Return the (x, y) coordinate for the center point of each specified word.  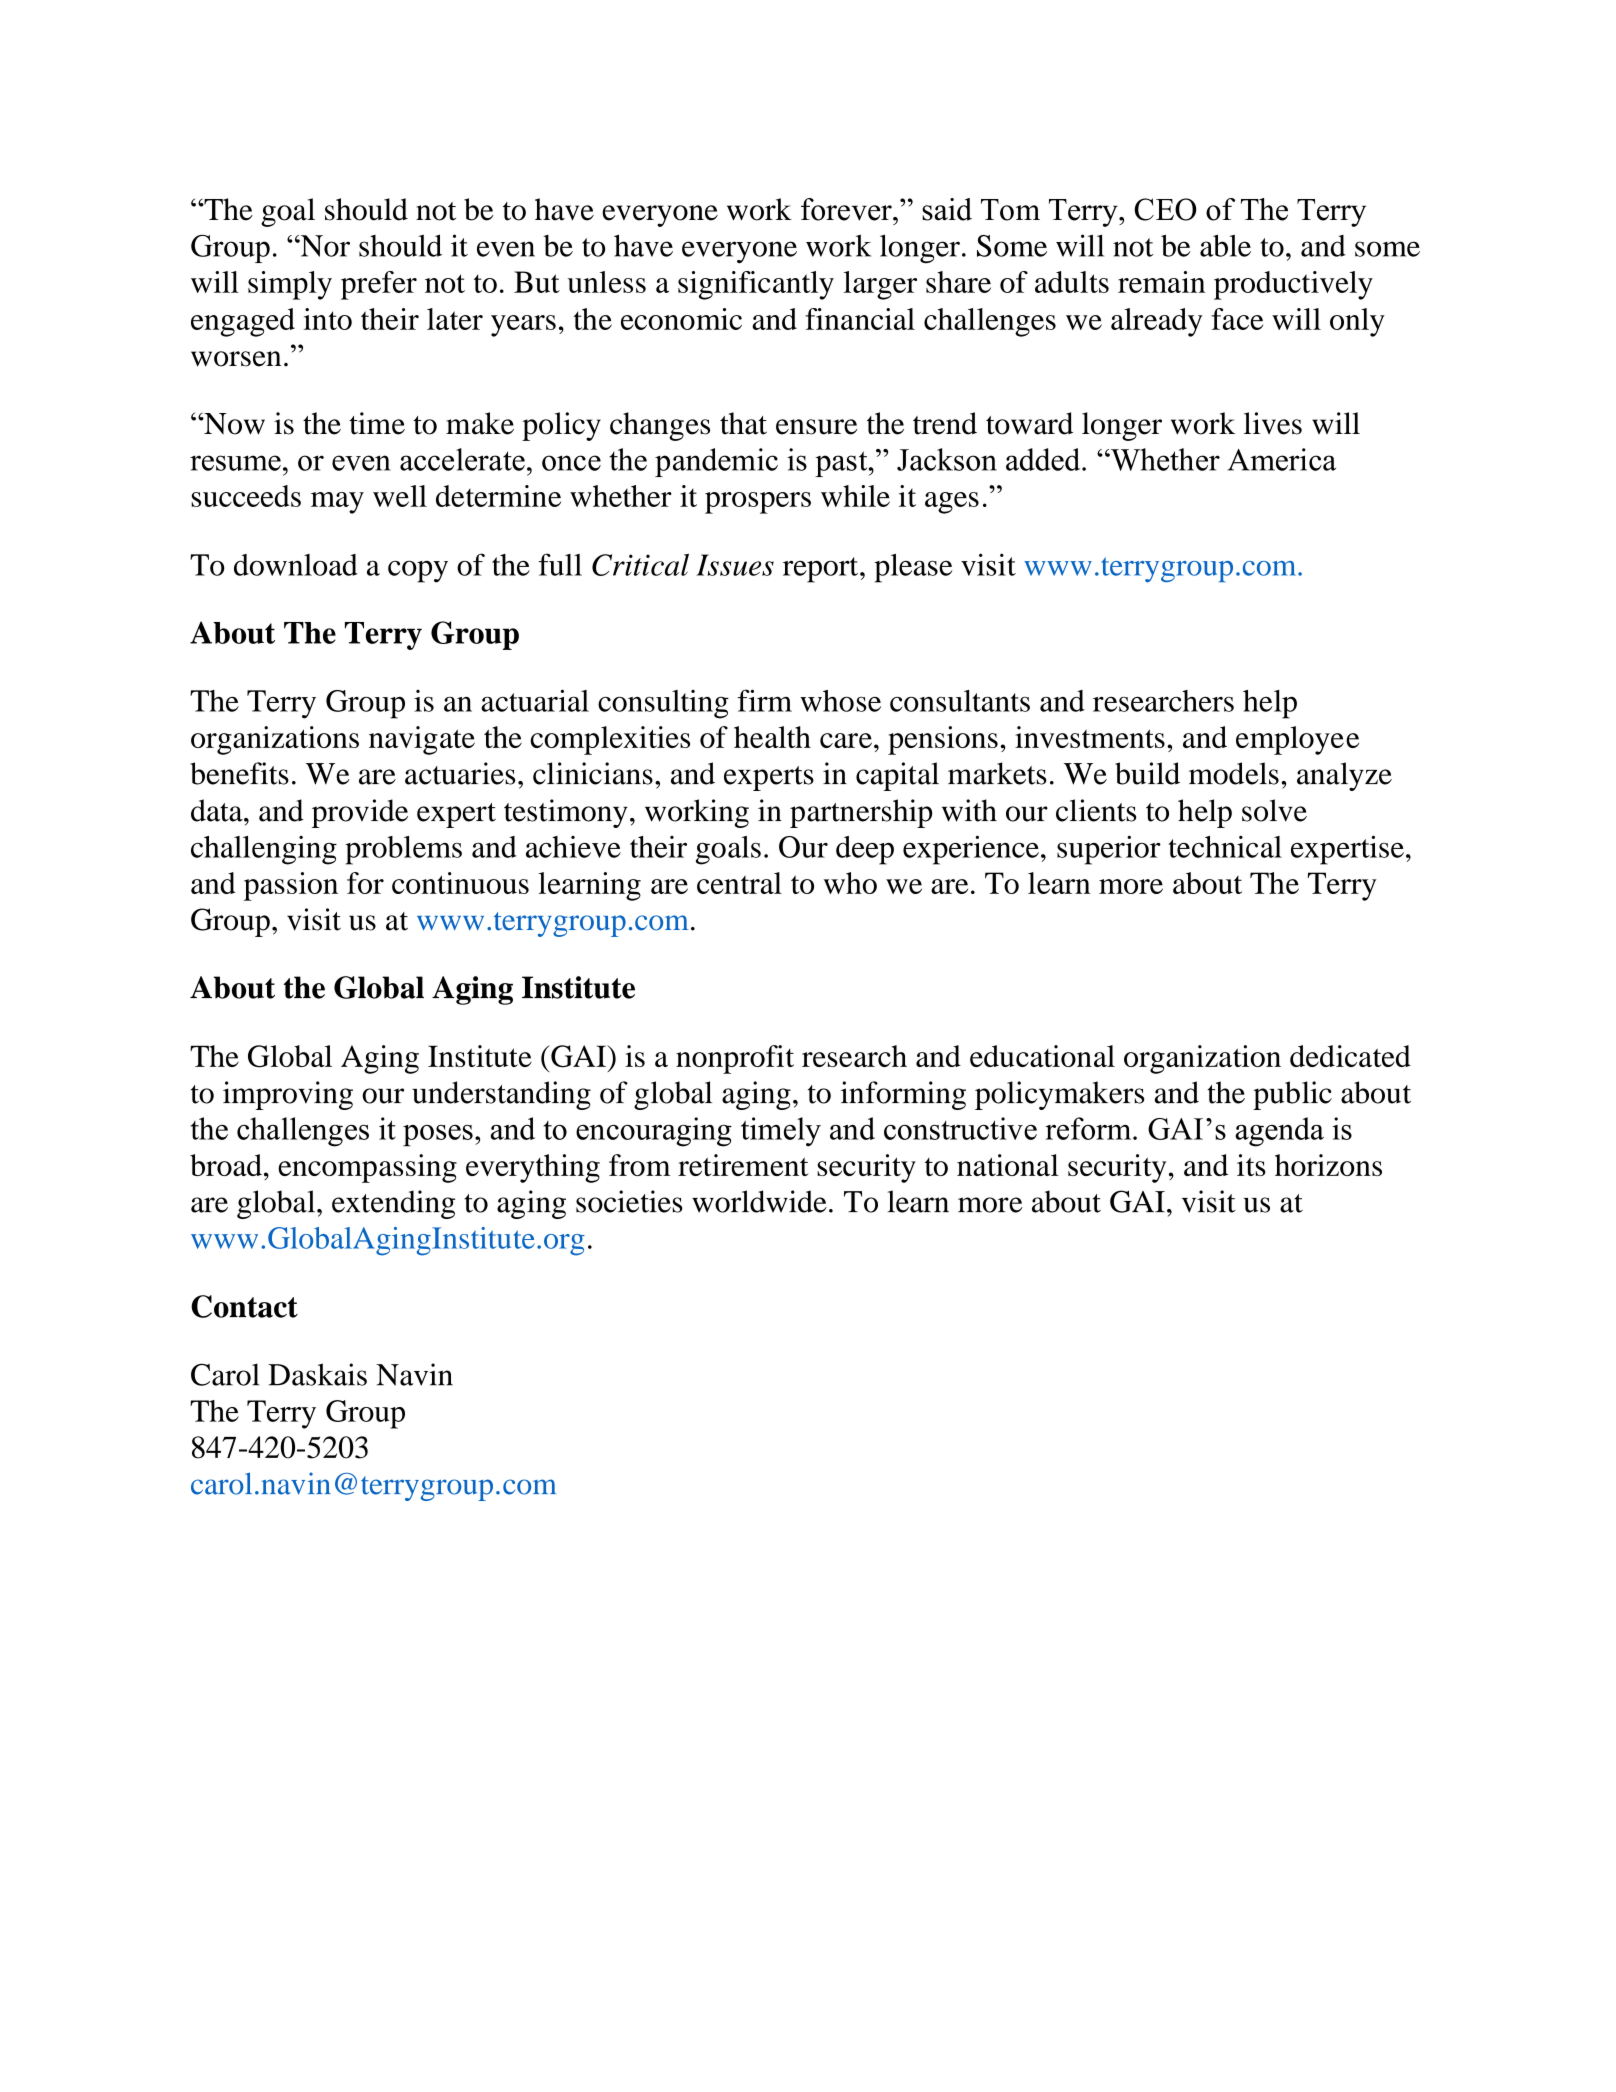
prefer (379, 285)
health (772, 737)
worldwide (759, 1201)
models (1234, 773)
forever (847, 209)
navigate (422, 740)
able (1225, 245)
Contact (244, 1306)
